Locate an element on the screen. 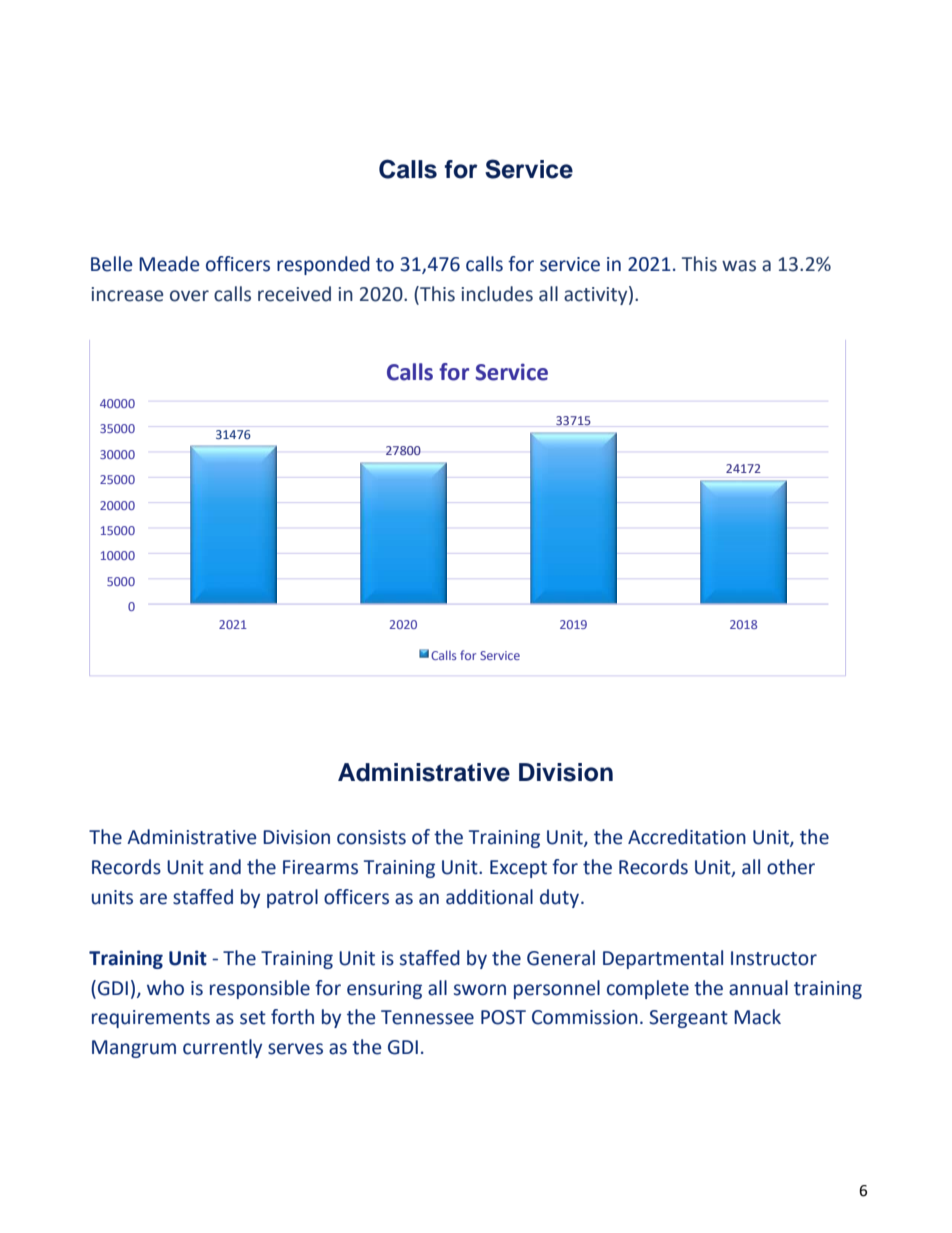 The height and width of the screenshot is (1233, 952). Accreditation is located at coordinates (687, 837).
